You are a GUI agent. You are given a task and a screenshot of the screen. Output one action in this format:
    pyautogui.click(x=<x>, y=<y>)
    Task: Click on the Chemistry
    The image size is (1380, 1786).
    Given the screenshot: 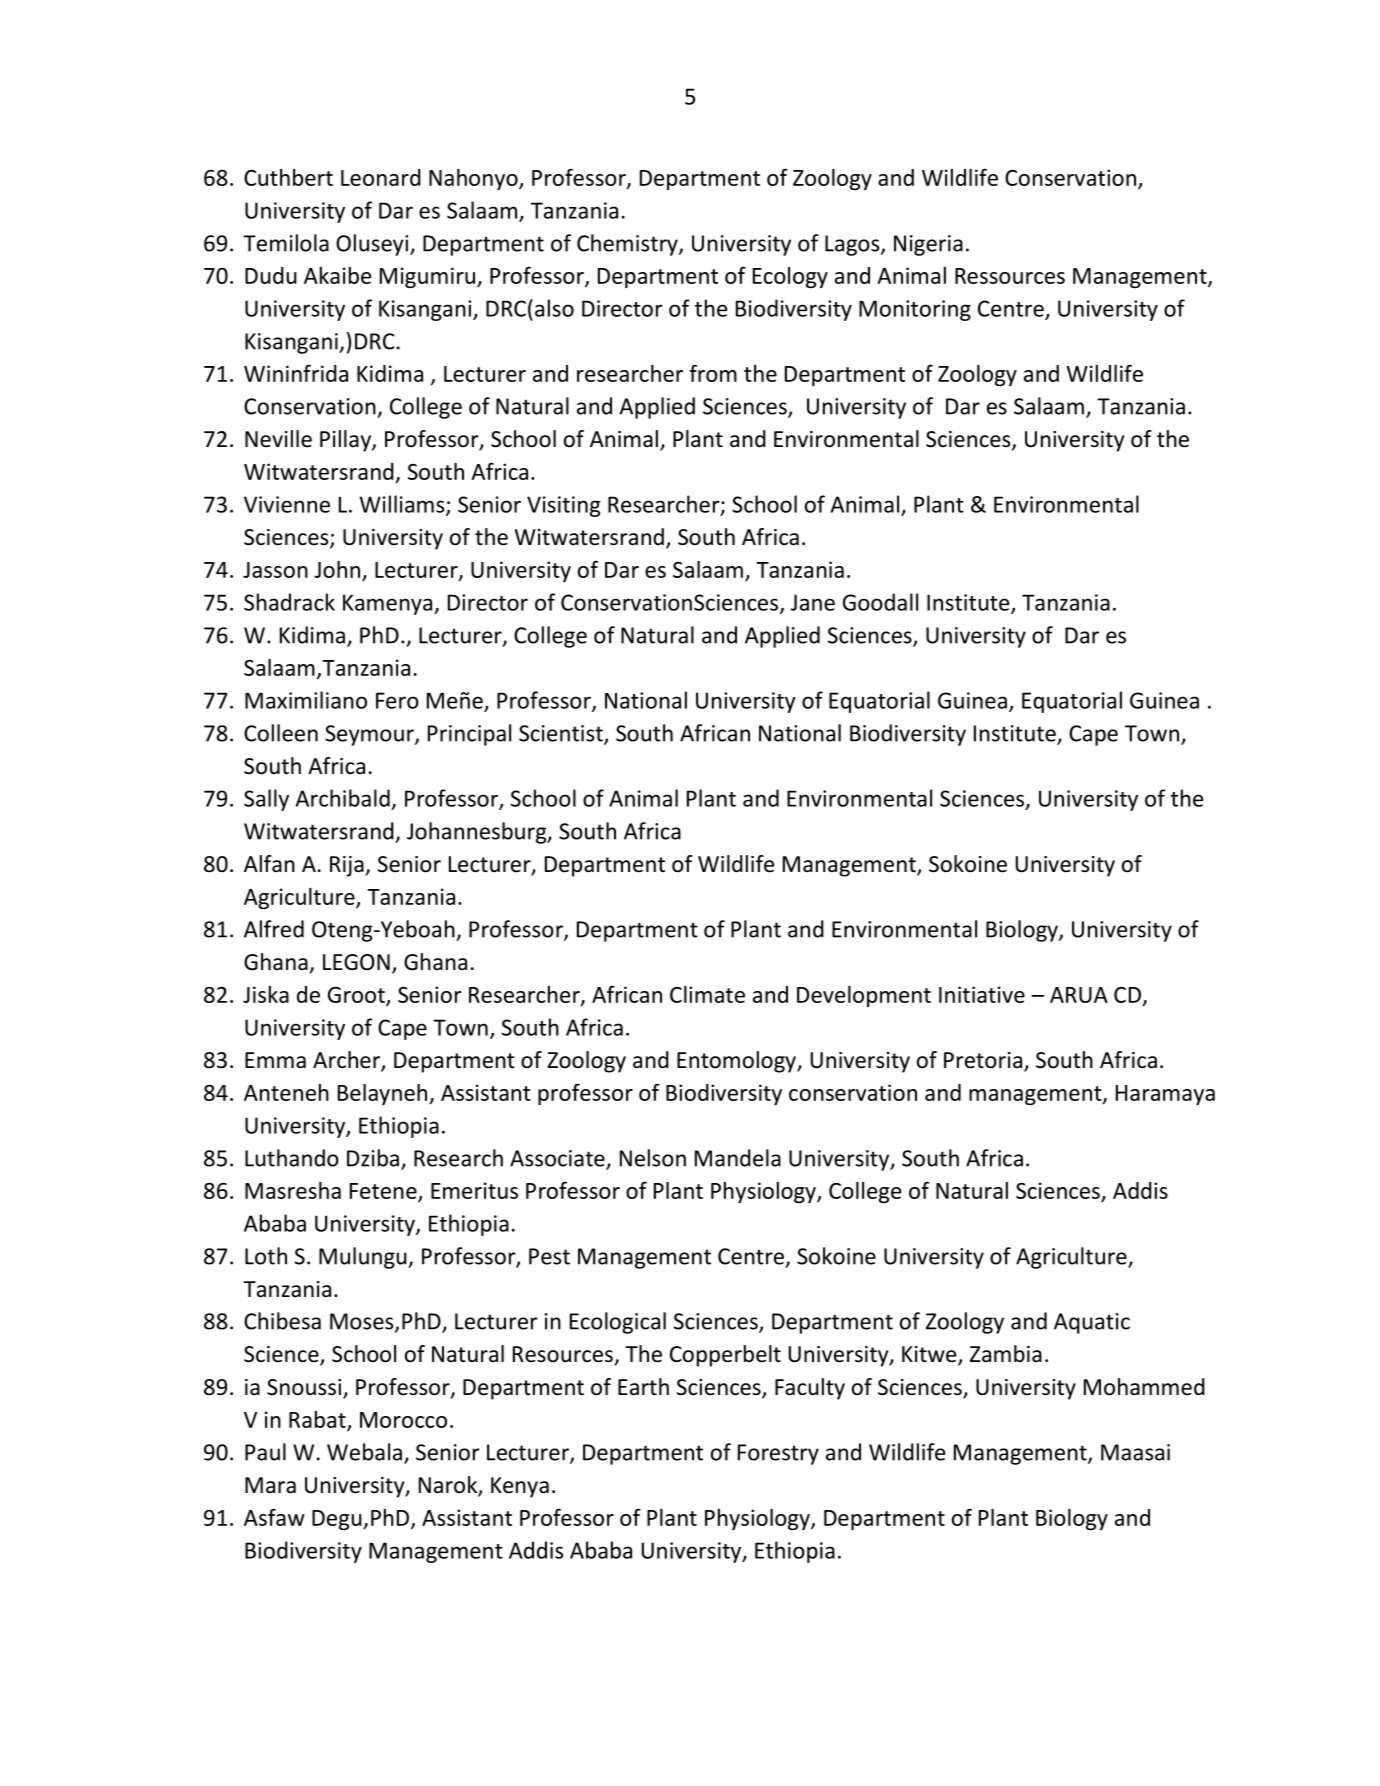 What is the action you would take?
    pyautogui.click(x=628, y=245)
